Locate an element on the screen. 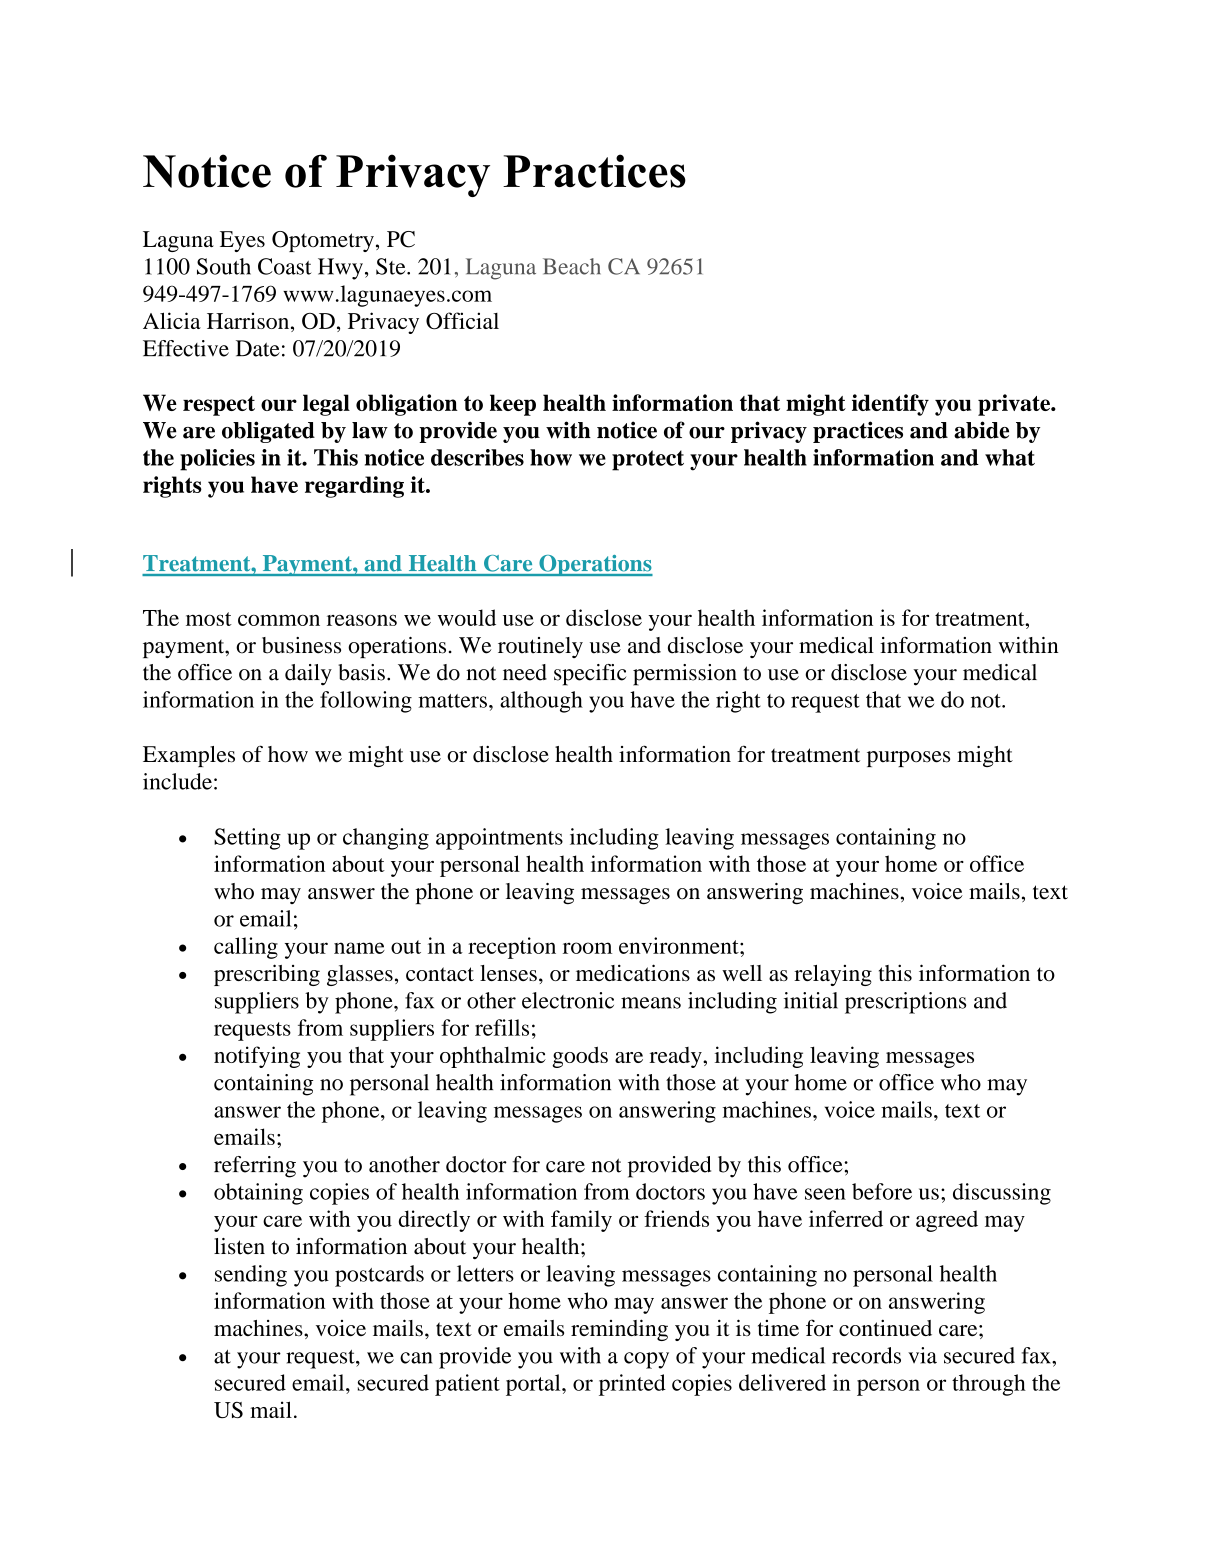 This screenshot has height=1567, width=1211. Beach is located at coordinates (572, 266).
